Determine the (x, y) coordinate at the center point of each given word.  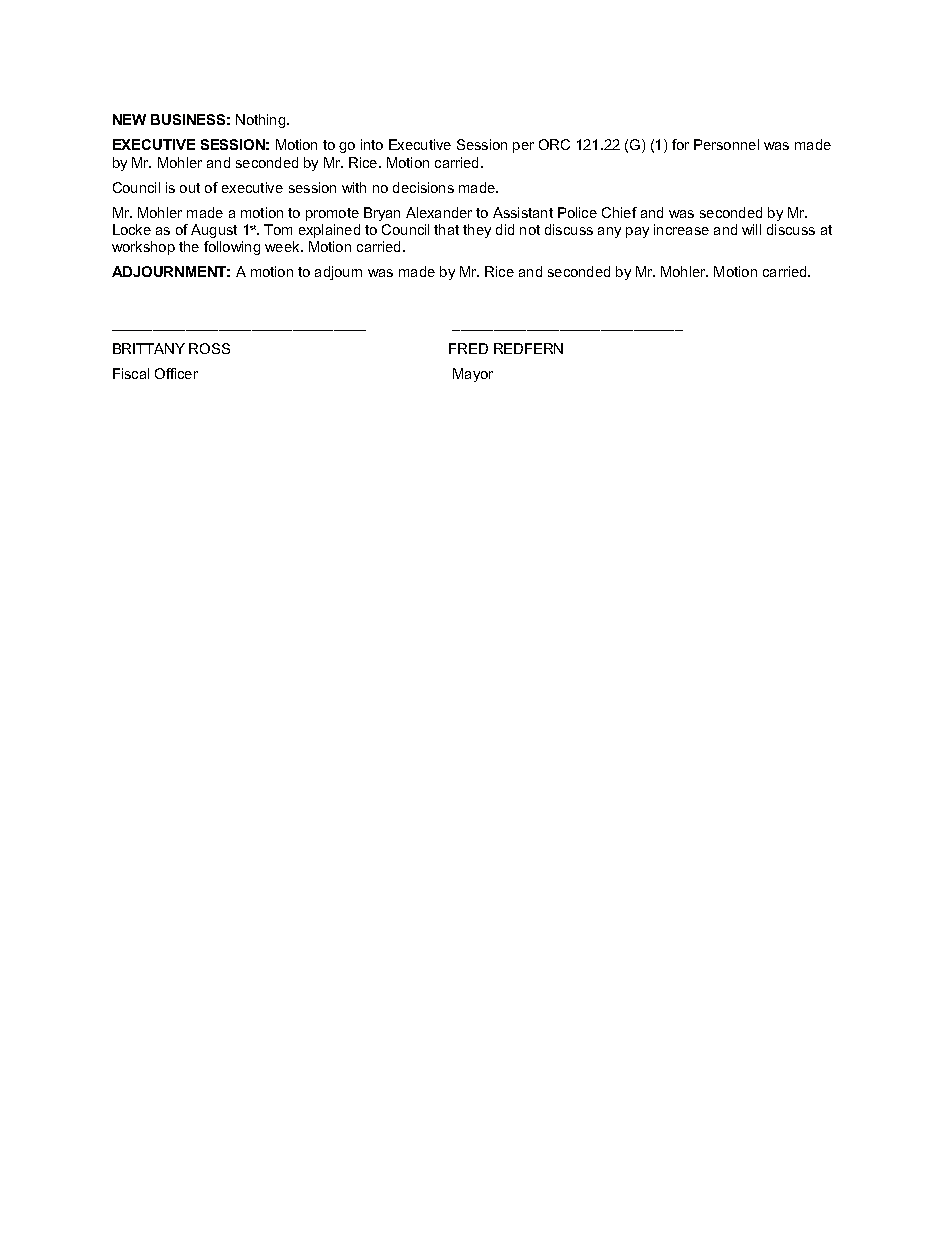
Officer (176, 373)
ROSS (209, 348)
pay (637, 232)
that (446, 229)
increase (681, 229)
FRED (468, 348)
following (232, 248)
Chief (619, 212)
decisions (423, 187)
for (680, 144)
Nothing (262, 121)
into (372, 144)
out (190, 188)
